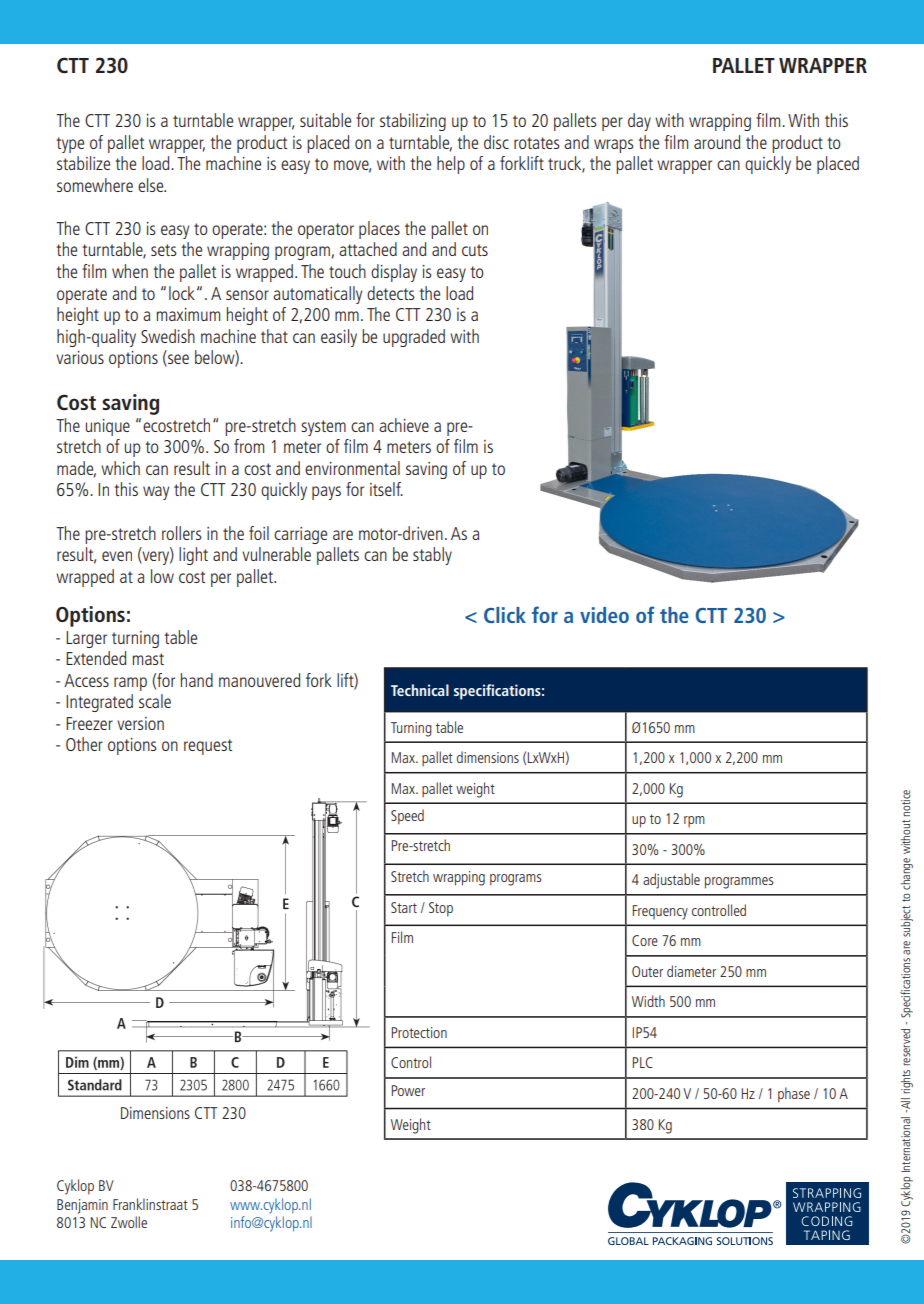 The image size is (924, 1304). What do you see at coordinates (604, 615) in the image?
I see `video` at bounding box center [604, 615].
